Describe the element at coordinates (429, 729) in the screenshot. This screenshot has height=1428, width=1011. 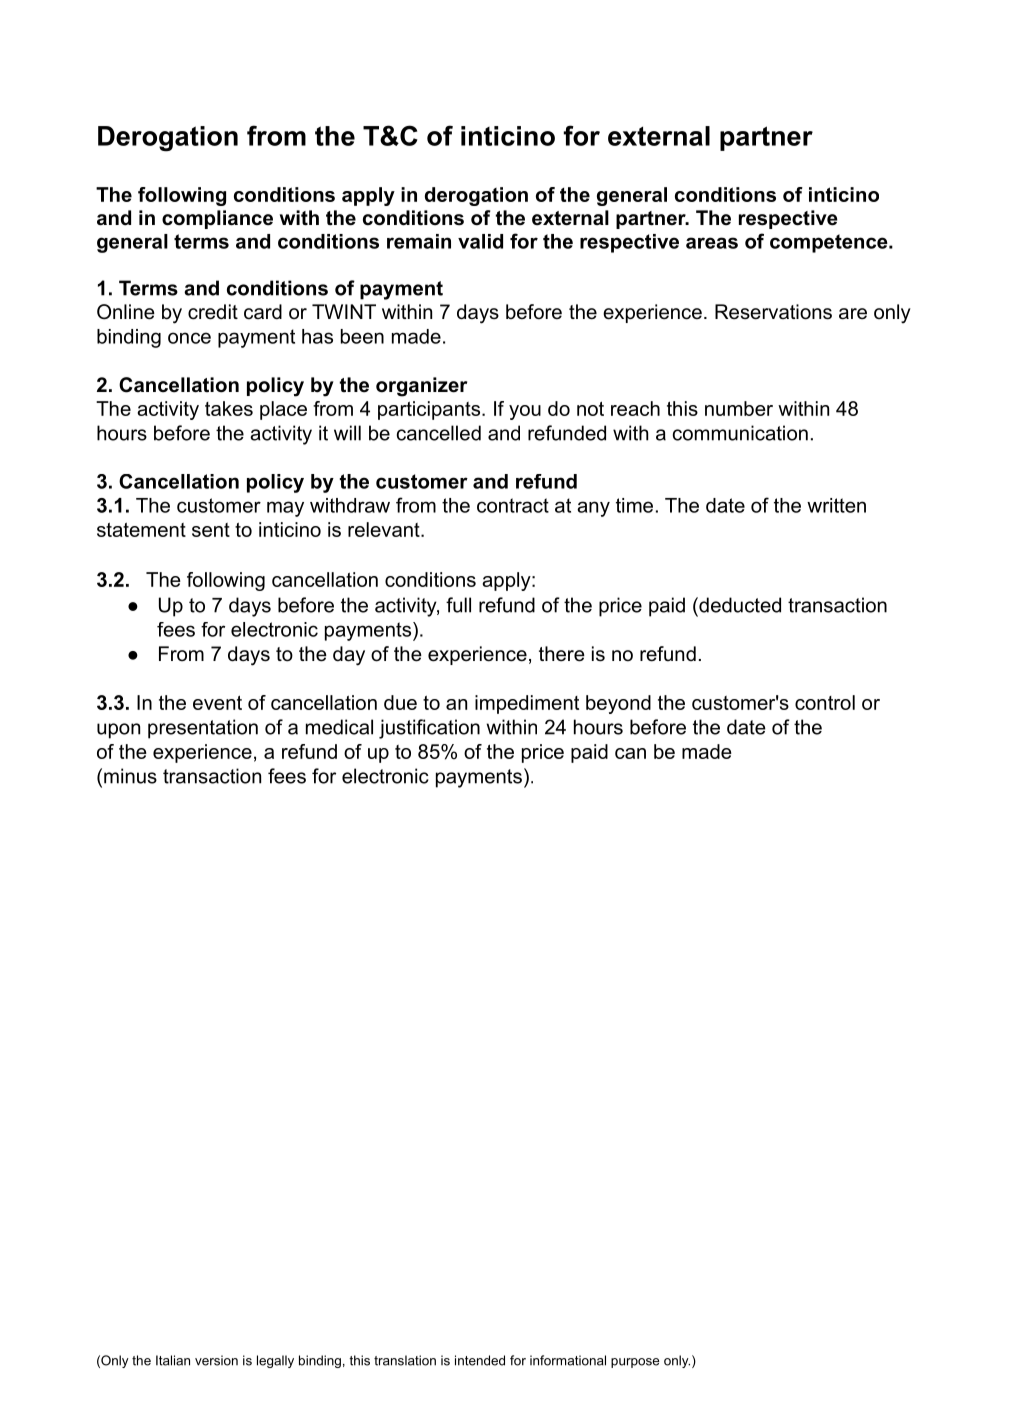
I see `justification` at that location.
